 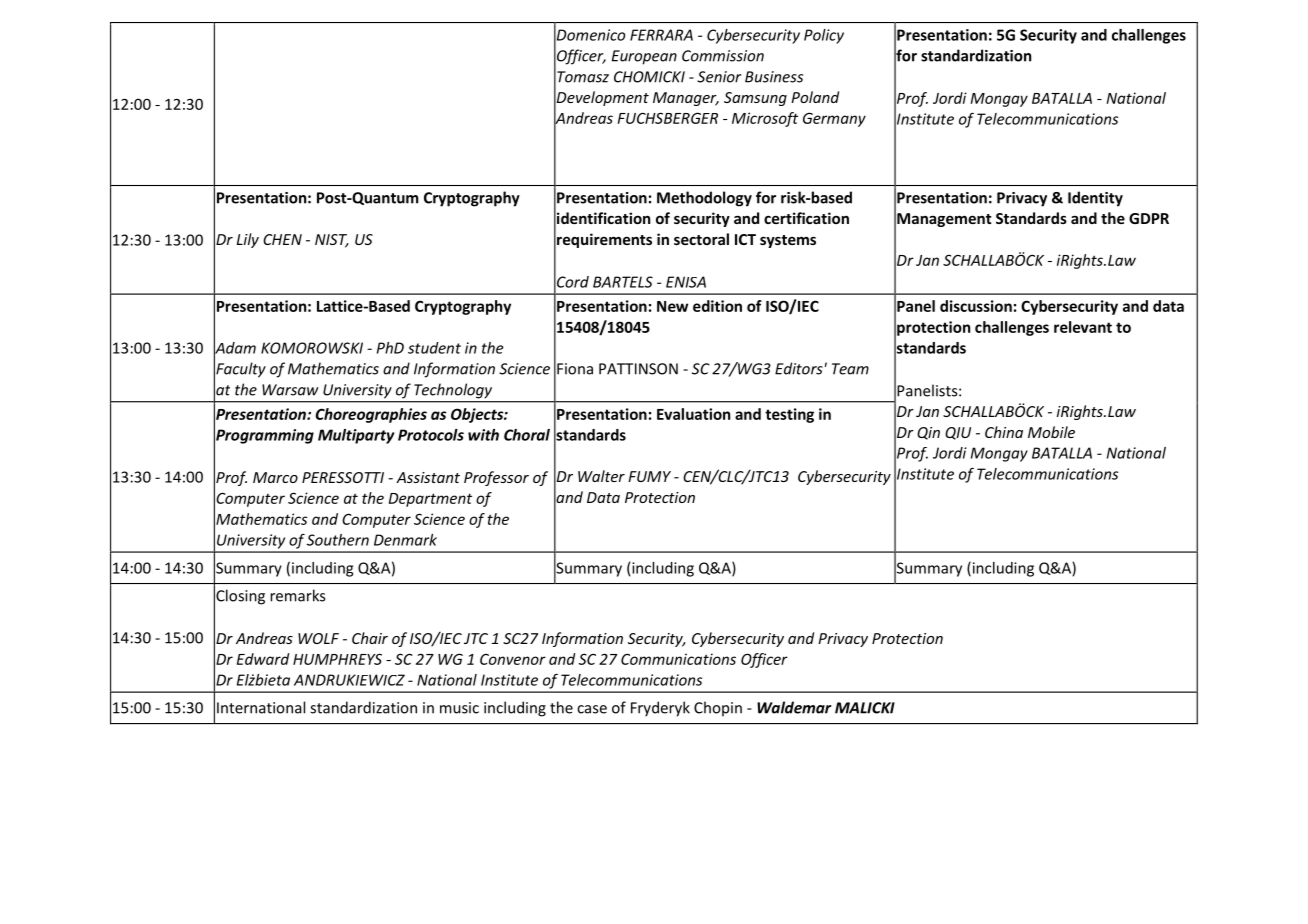 I want to click on Identity, so click(x=1095, y=199).
